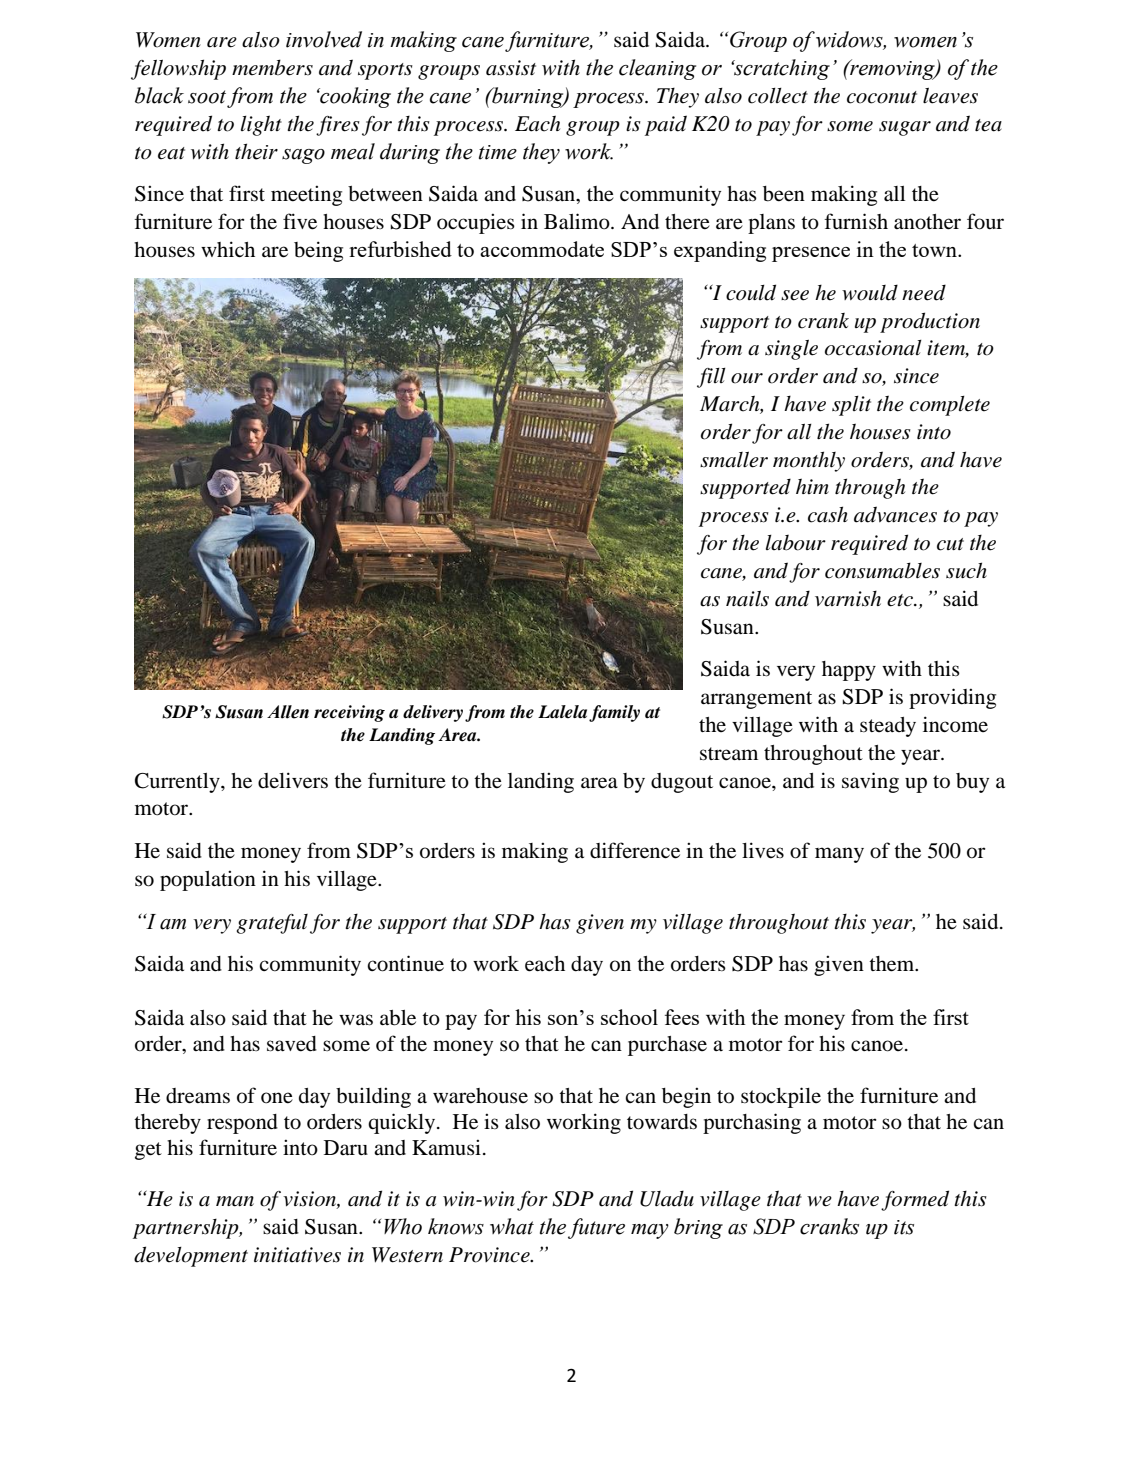 Image resolution: width=1143 pixels, height=1479 pixels. Describe the element at coordinates (809, 461) in the document. I see `monthly` at that location.
